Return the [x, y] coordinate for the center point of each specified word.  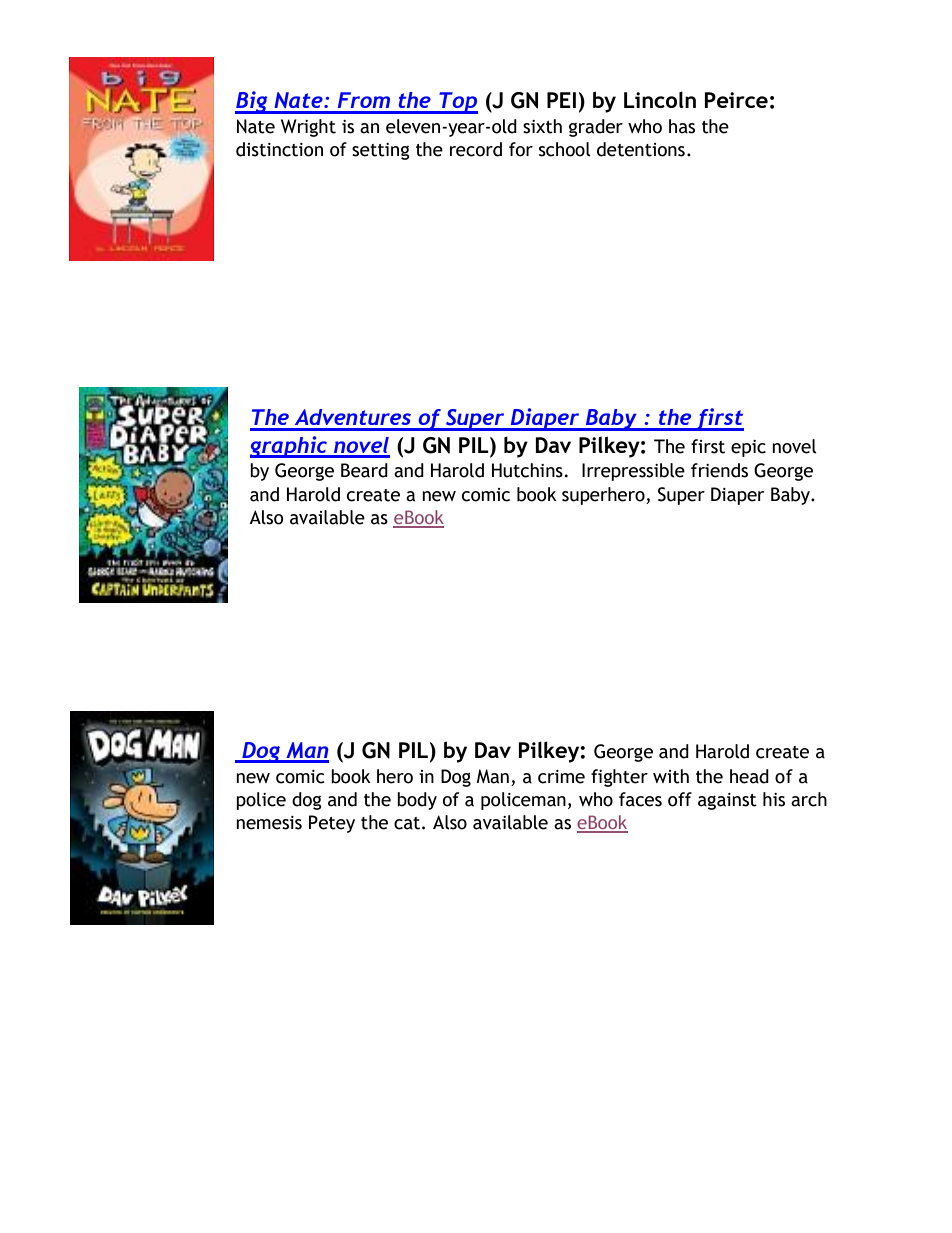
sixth [542, 126]
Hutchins [527, 470]
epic [748, 448]
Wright [308, 128]
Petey [332, 824]
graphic [290, 447]
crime [561, 777]
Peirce [736, 100]
